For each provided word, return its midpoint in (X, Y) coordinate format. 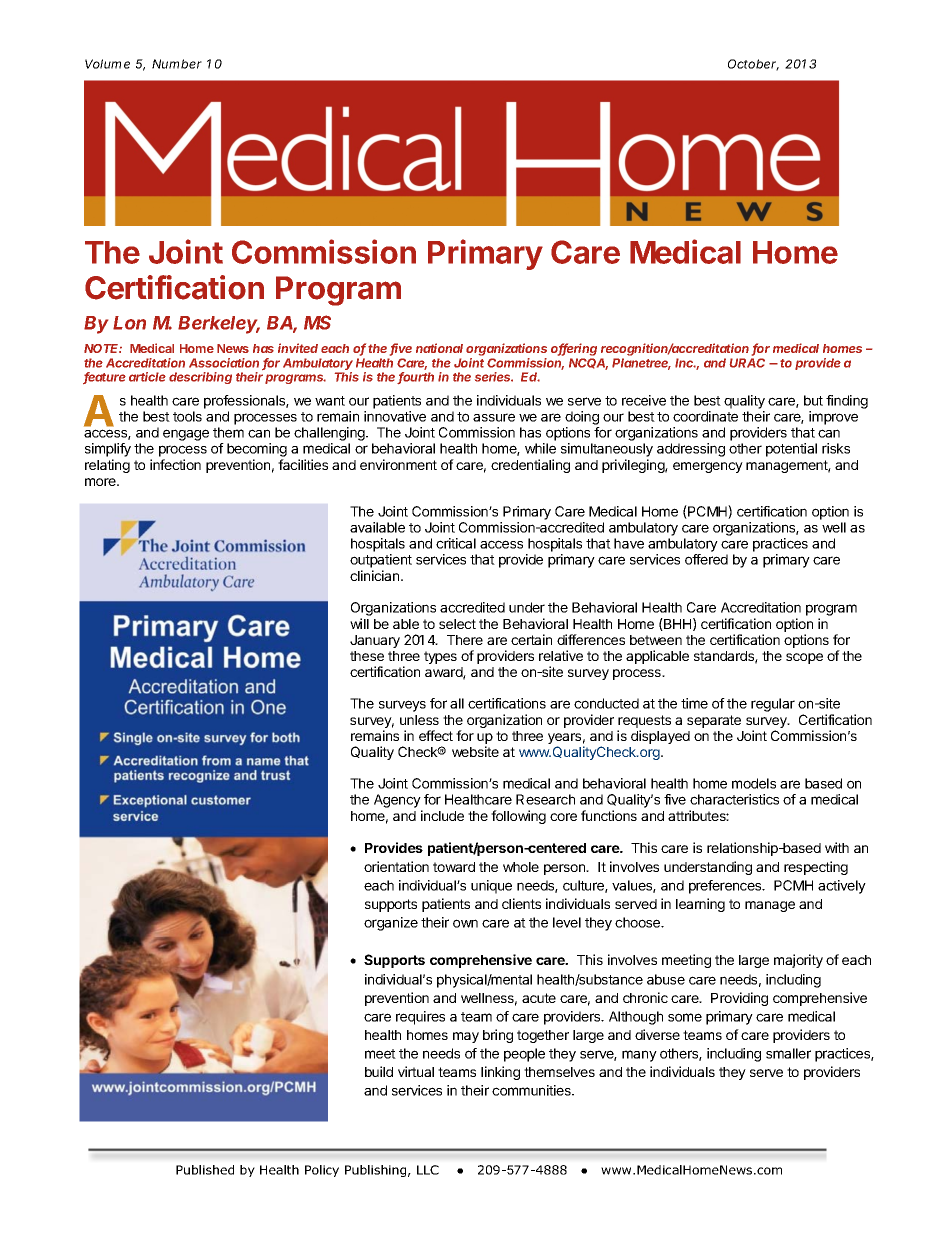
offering (574, 349)
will (359, 623)
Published (205, 1170)
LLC (428, 1170)
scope (804, 658)
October (753, 65)
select (457, 624)
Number (177, 64)
